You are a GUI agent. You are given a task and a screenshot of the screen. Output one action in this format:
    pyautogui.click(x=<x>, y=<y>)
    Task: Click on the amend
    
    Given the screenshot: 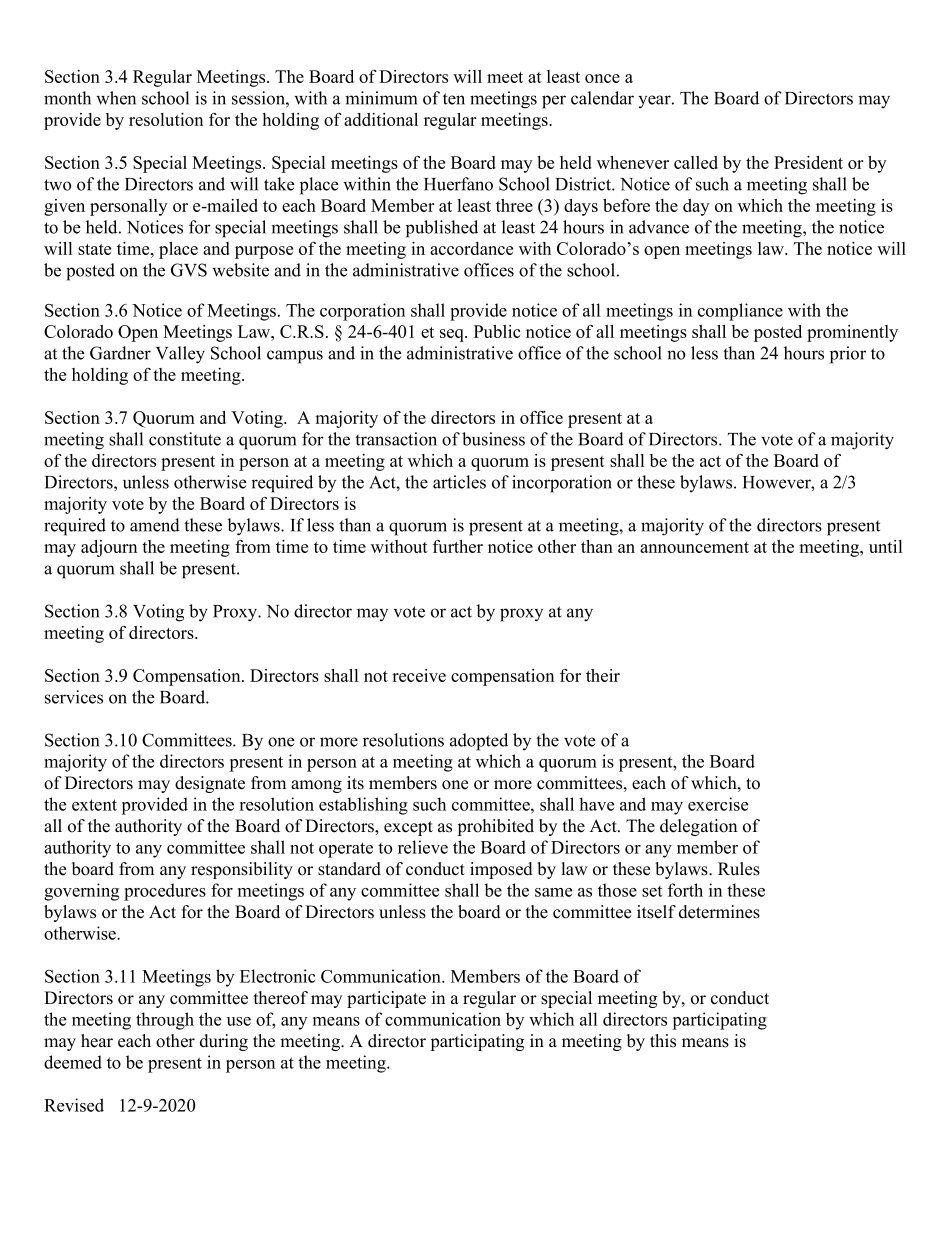 What is the action you would take?
    pyautogui.click(x=155, y=525)
